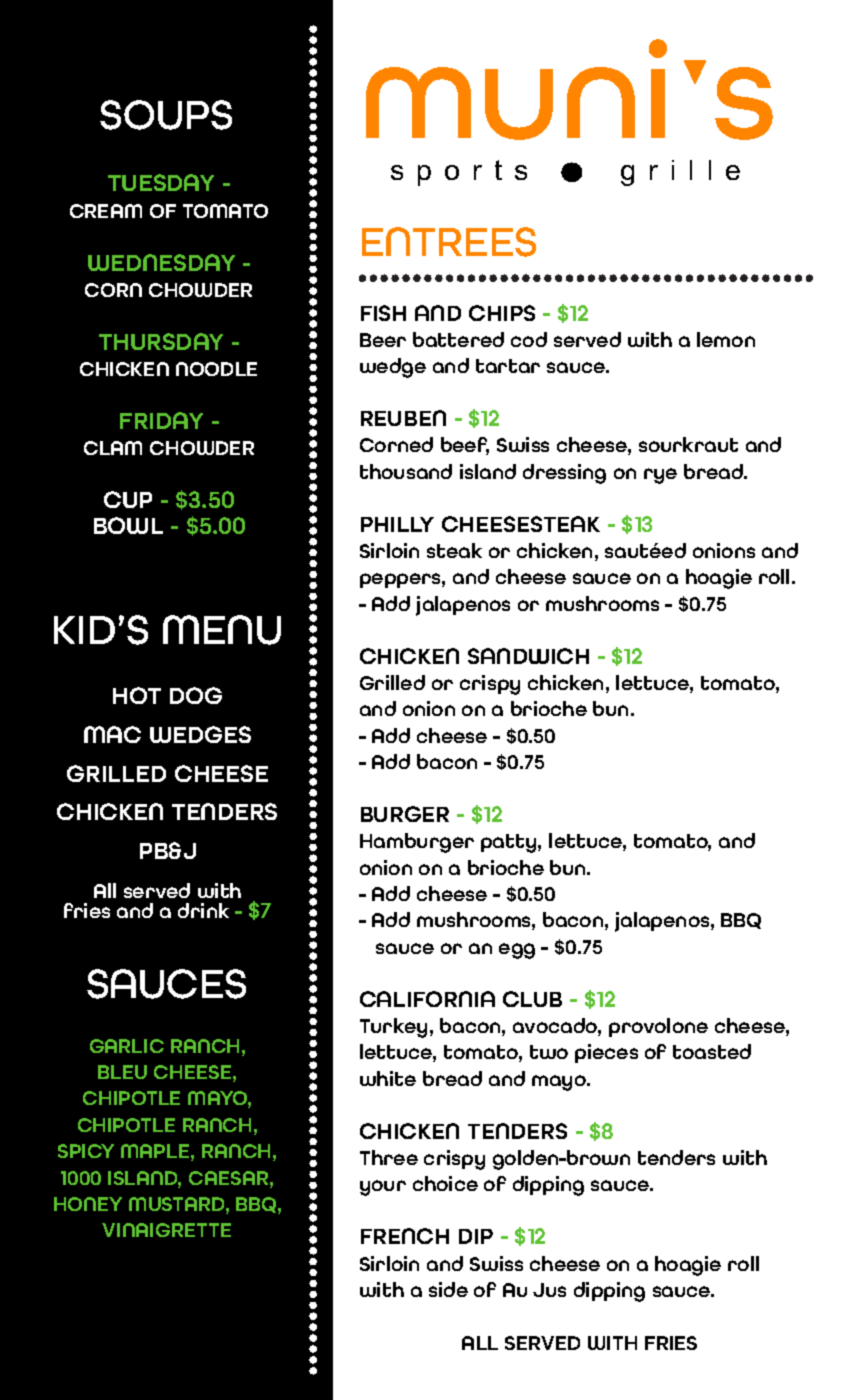 The image size is (849, 1400). What do you see at coordinates (137, 695) in the screenshot?
I see `HOT` at bounding box center [137, 695].
